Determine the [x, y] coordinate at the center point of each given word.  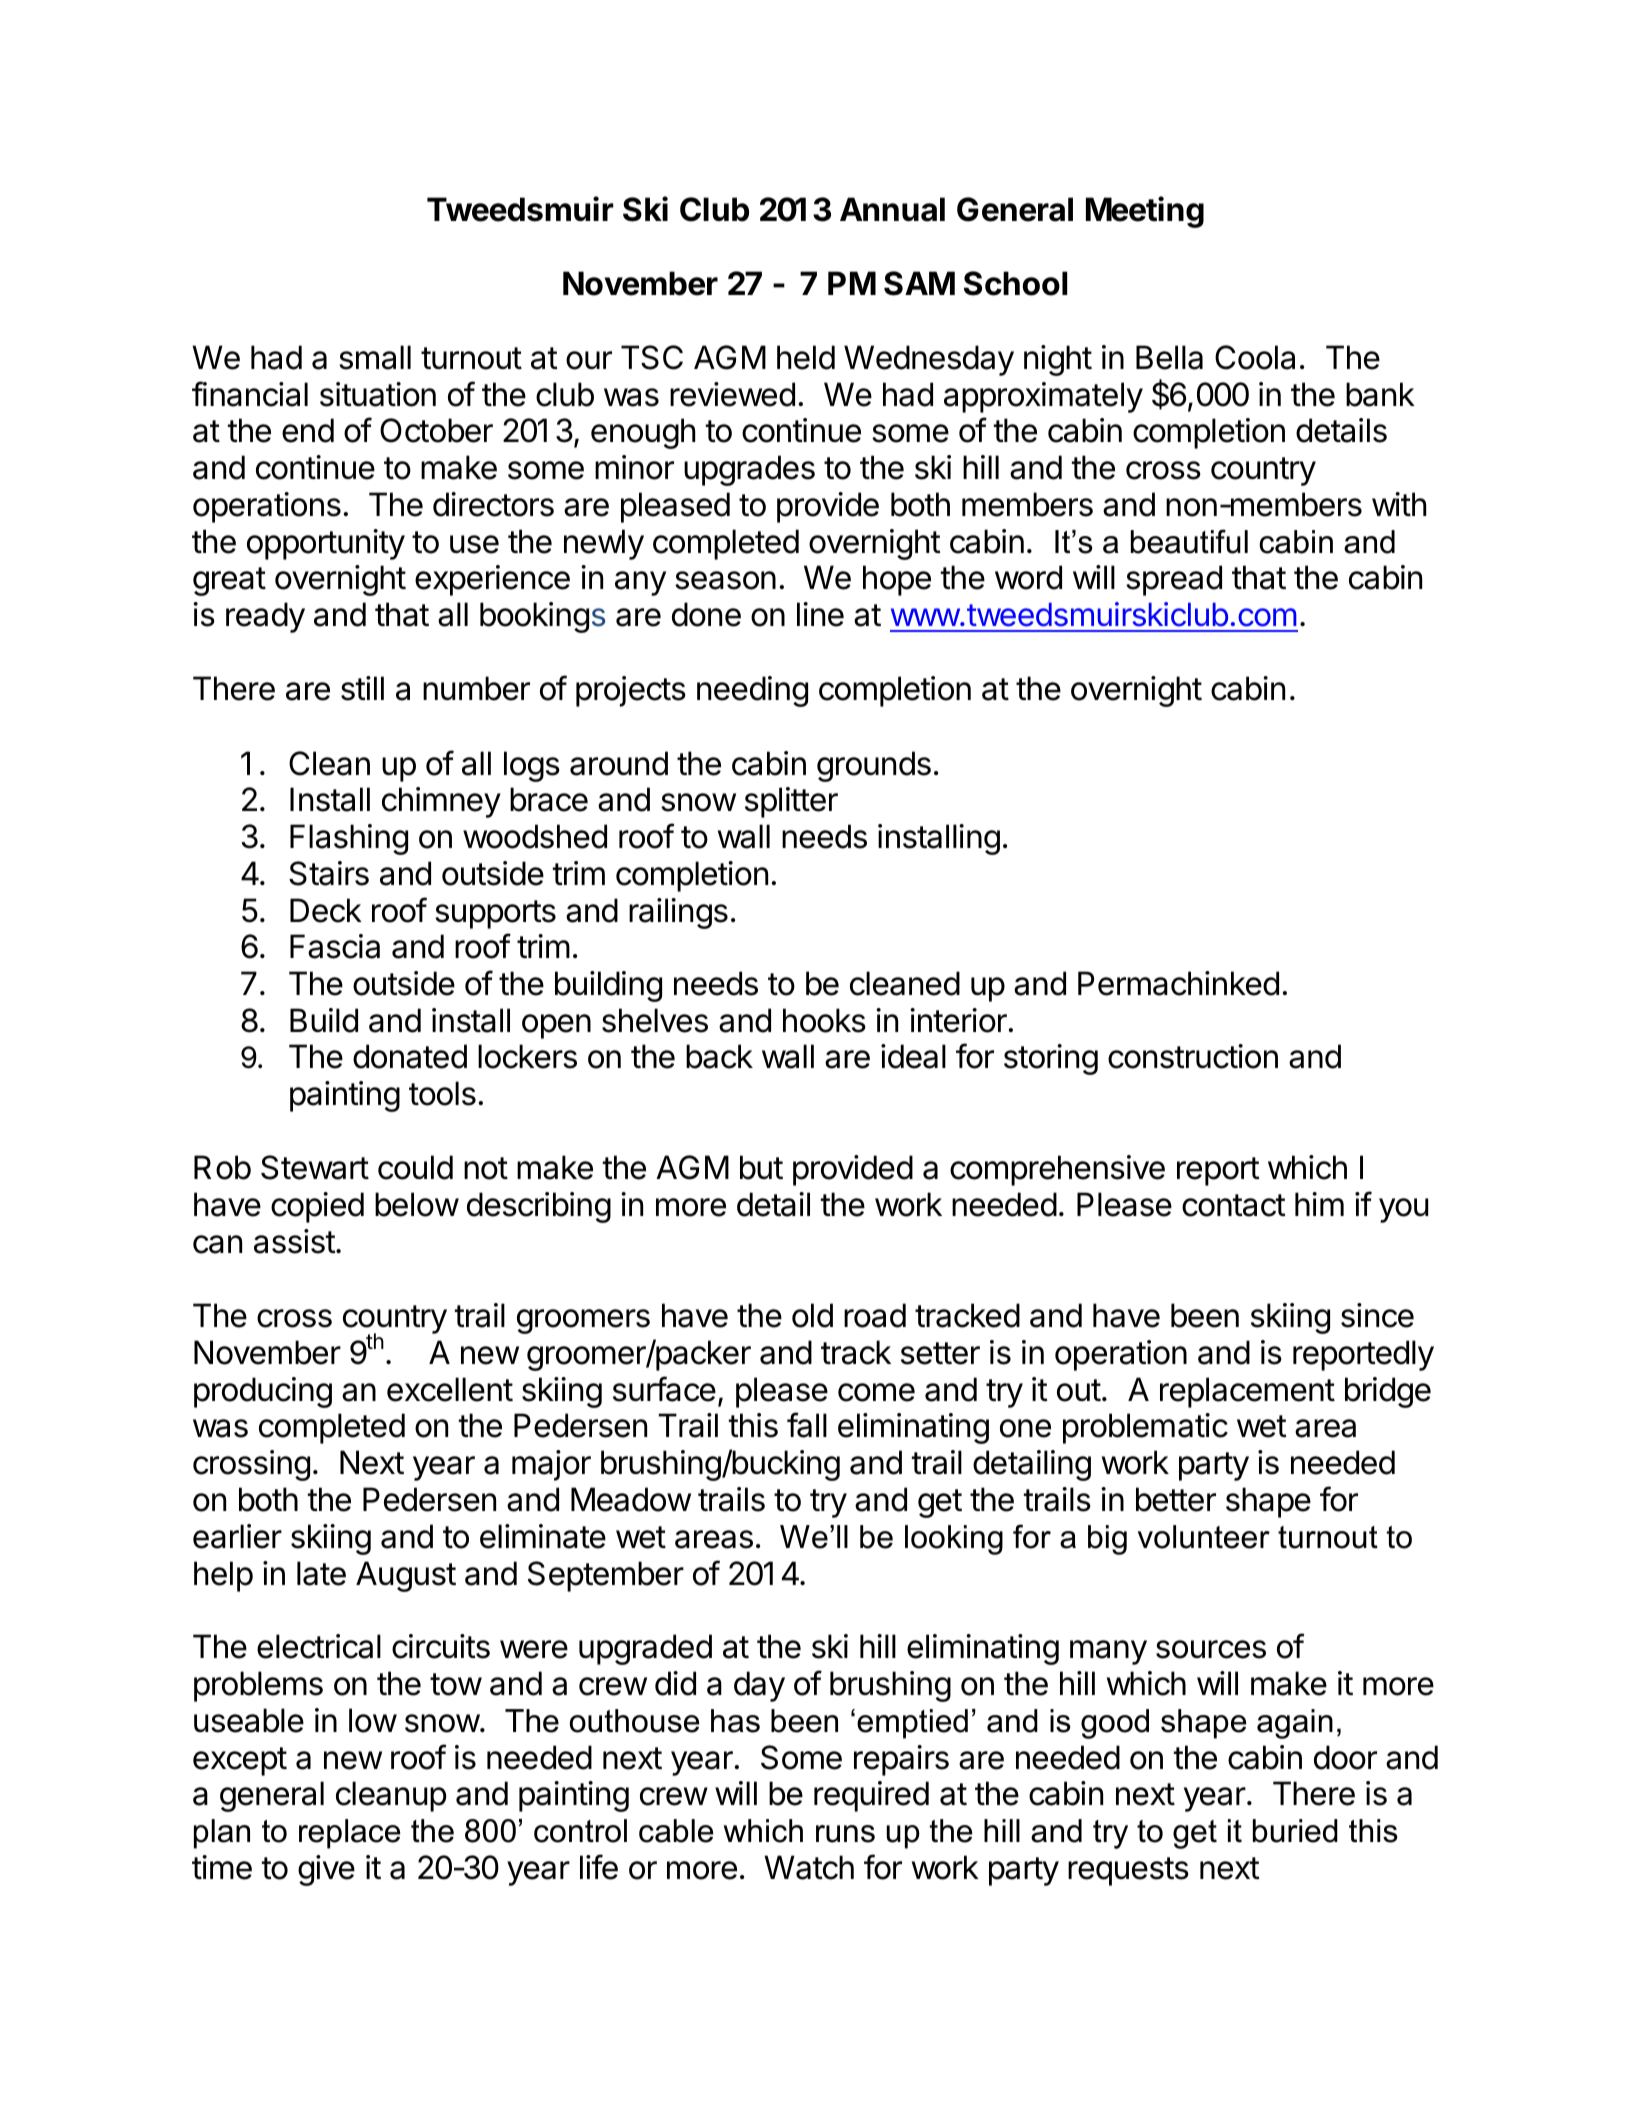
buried [1295, 1831]
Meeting [1145, 212]
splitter [791, 802]
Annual [892, 209]
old [812, 1315]
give [326, 1870]
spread [1174, 580]
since [1377, 1315]
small [375, 357]
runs [845, 1834]
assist [295, 1241]
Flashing [349, 839]
